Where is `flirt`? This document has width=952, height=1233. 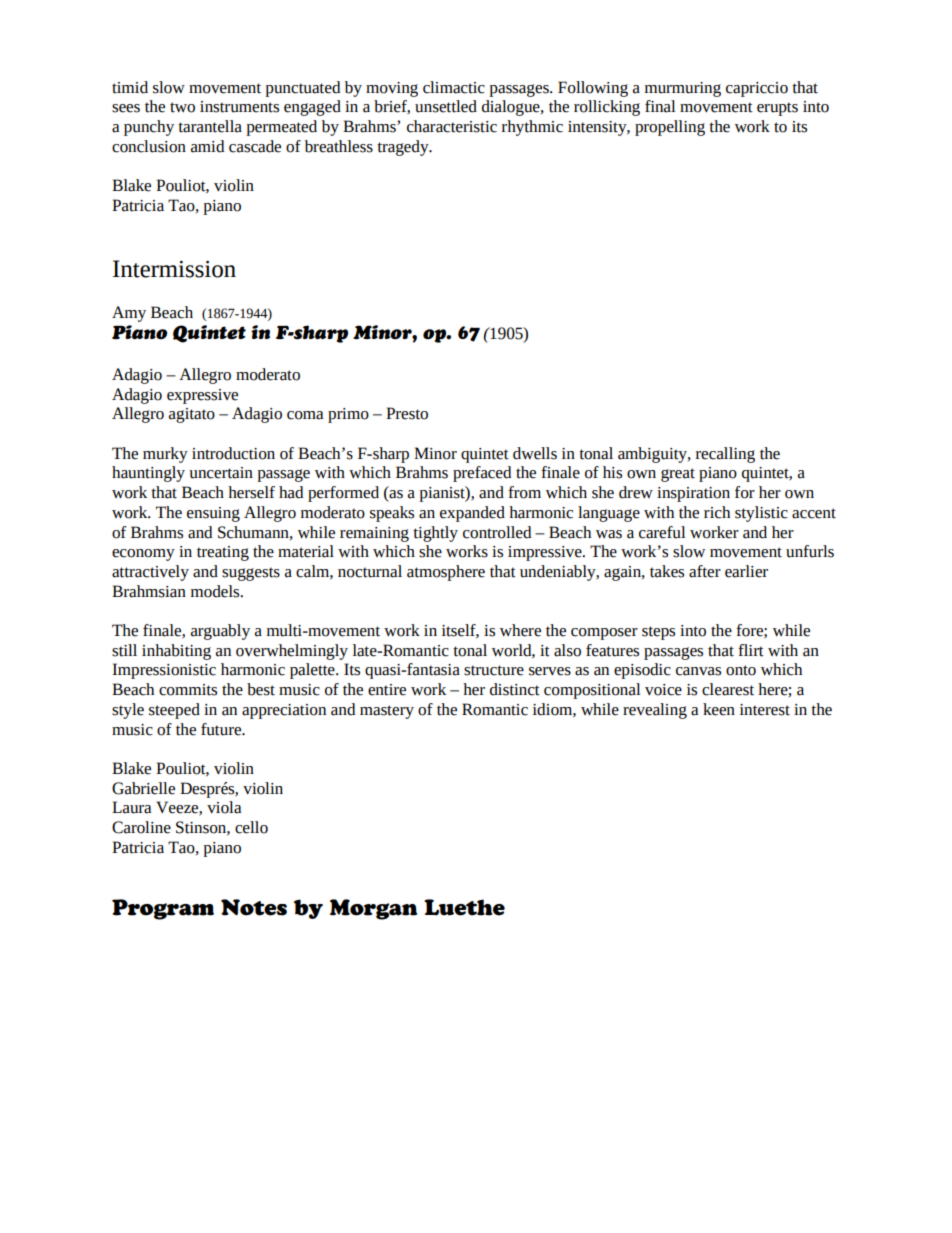 flirt is located at coordinates (751, 650).
